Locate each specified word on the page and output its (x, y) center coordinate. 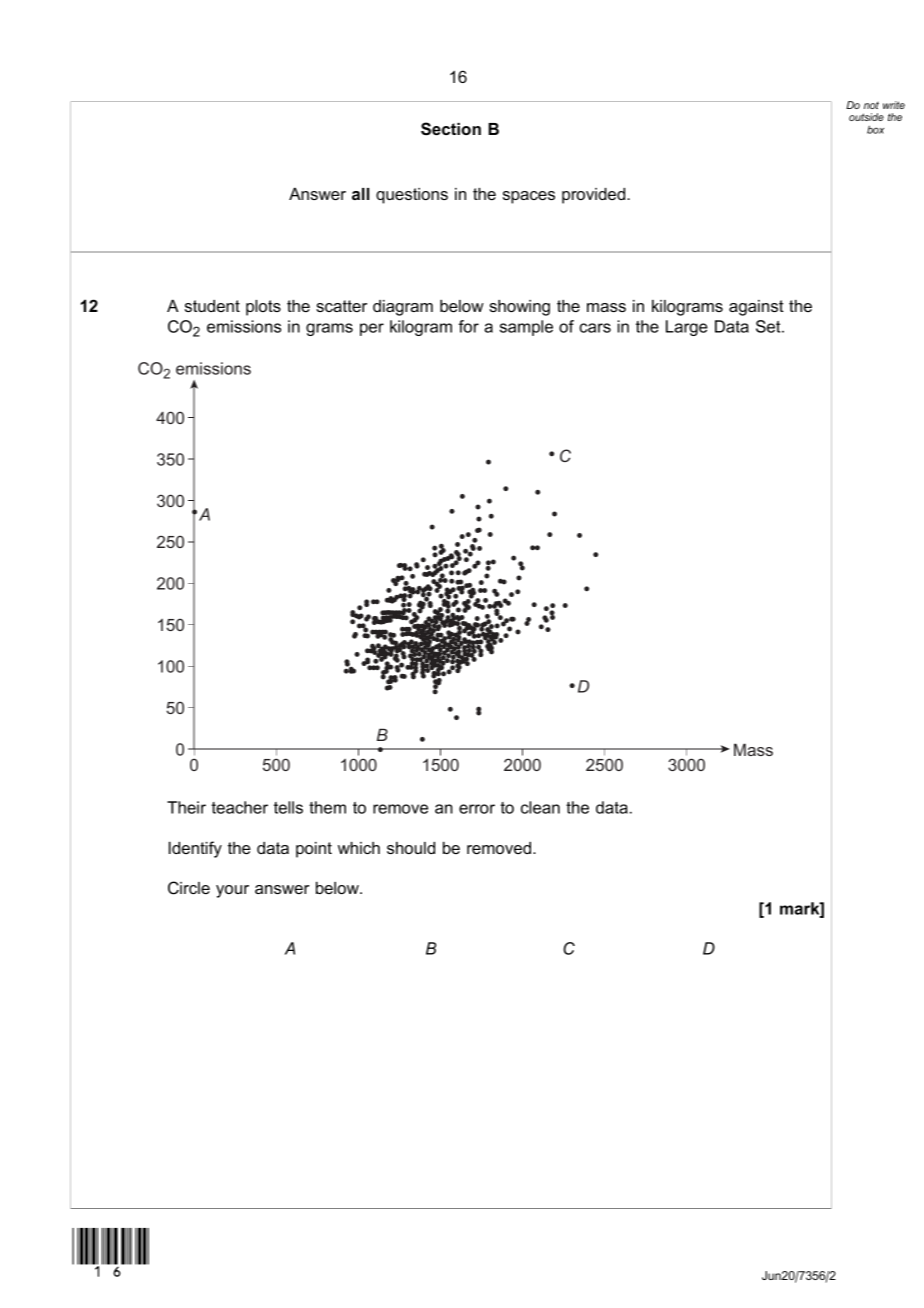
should (411, 848)
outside (866, 117)
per (372, 329)
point (314, 850)
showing (519, 308)
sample (526, 328)
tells (288, 807)
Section (451, 129)
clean (540, 807)
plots (263, 308)
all (360, 194)
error (477, 809)
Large (687, 328)
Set (769, 326)
